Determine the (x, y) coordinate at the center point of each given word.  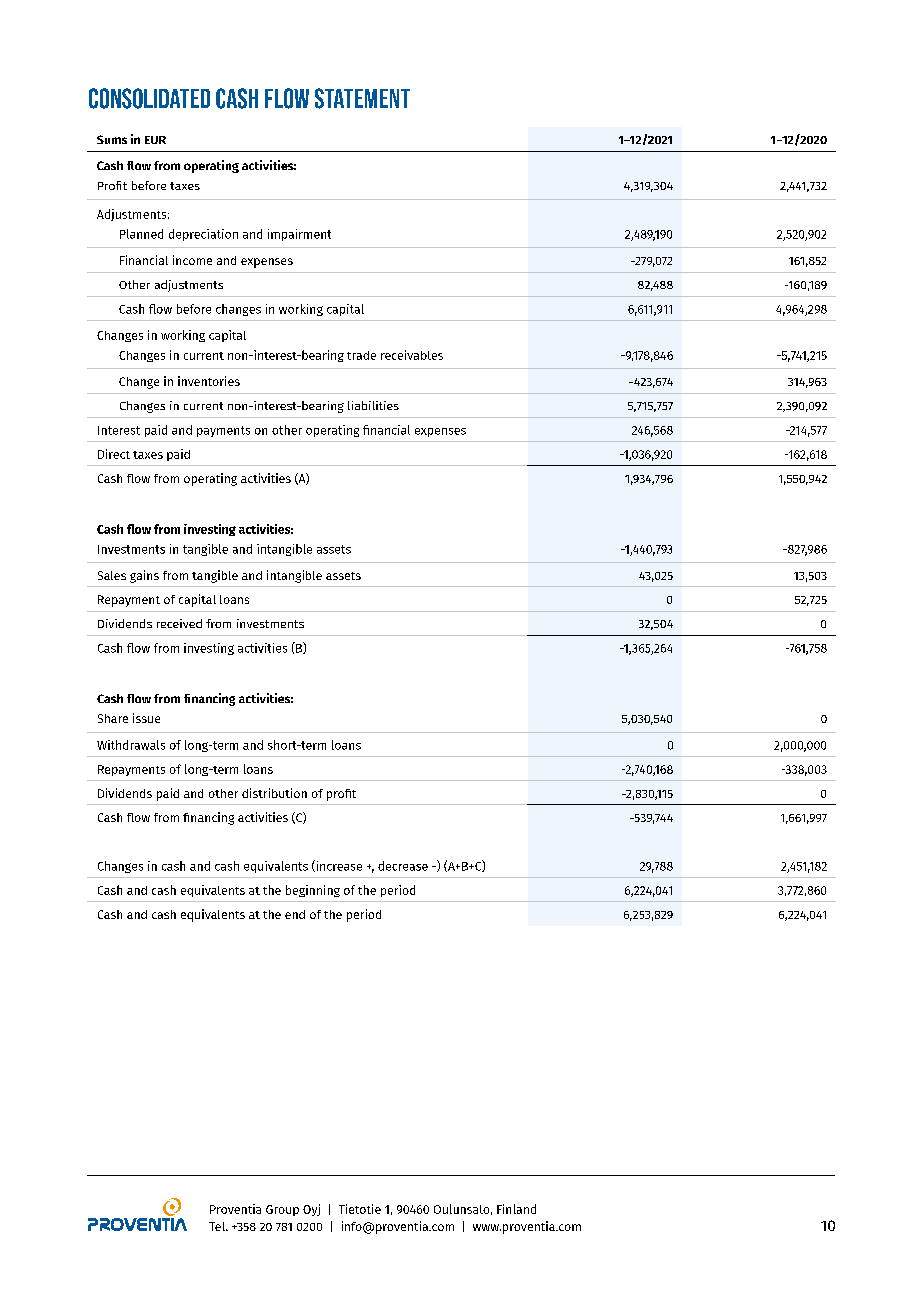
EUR (155, 140)
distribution (274, 793)
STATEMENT (362, 98)
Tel (218, 1226)
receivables (412, 355)
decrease (403, 866)
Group (282, 1210)
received (179, 623)
